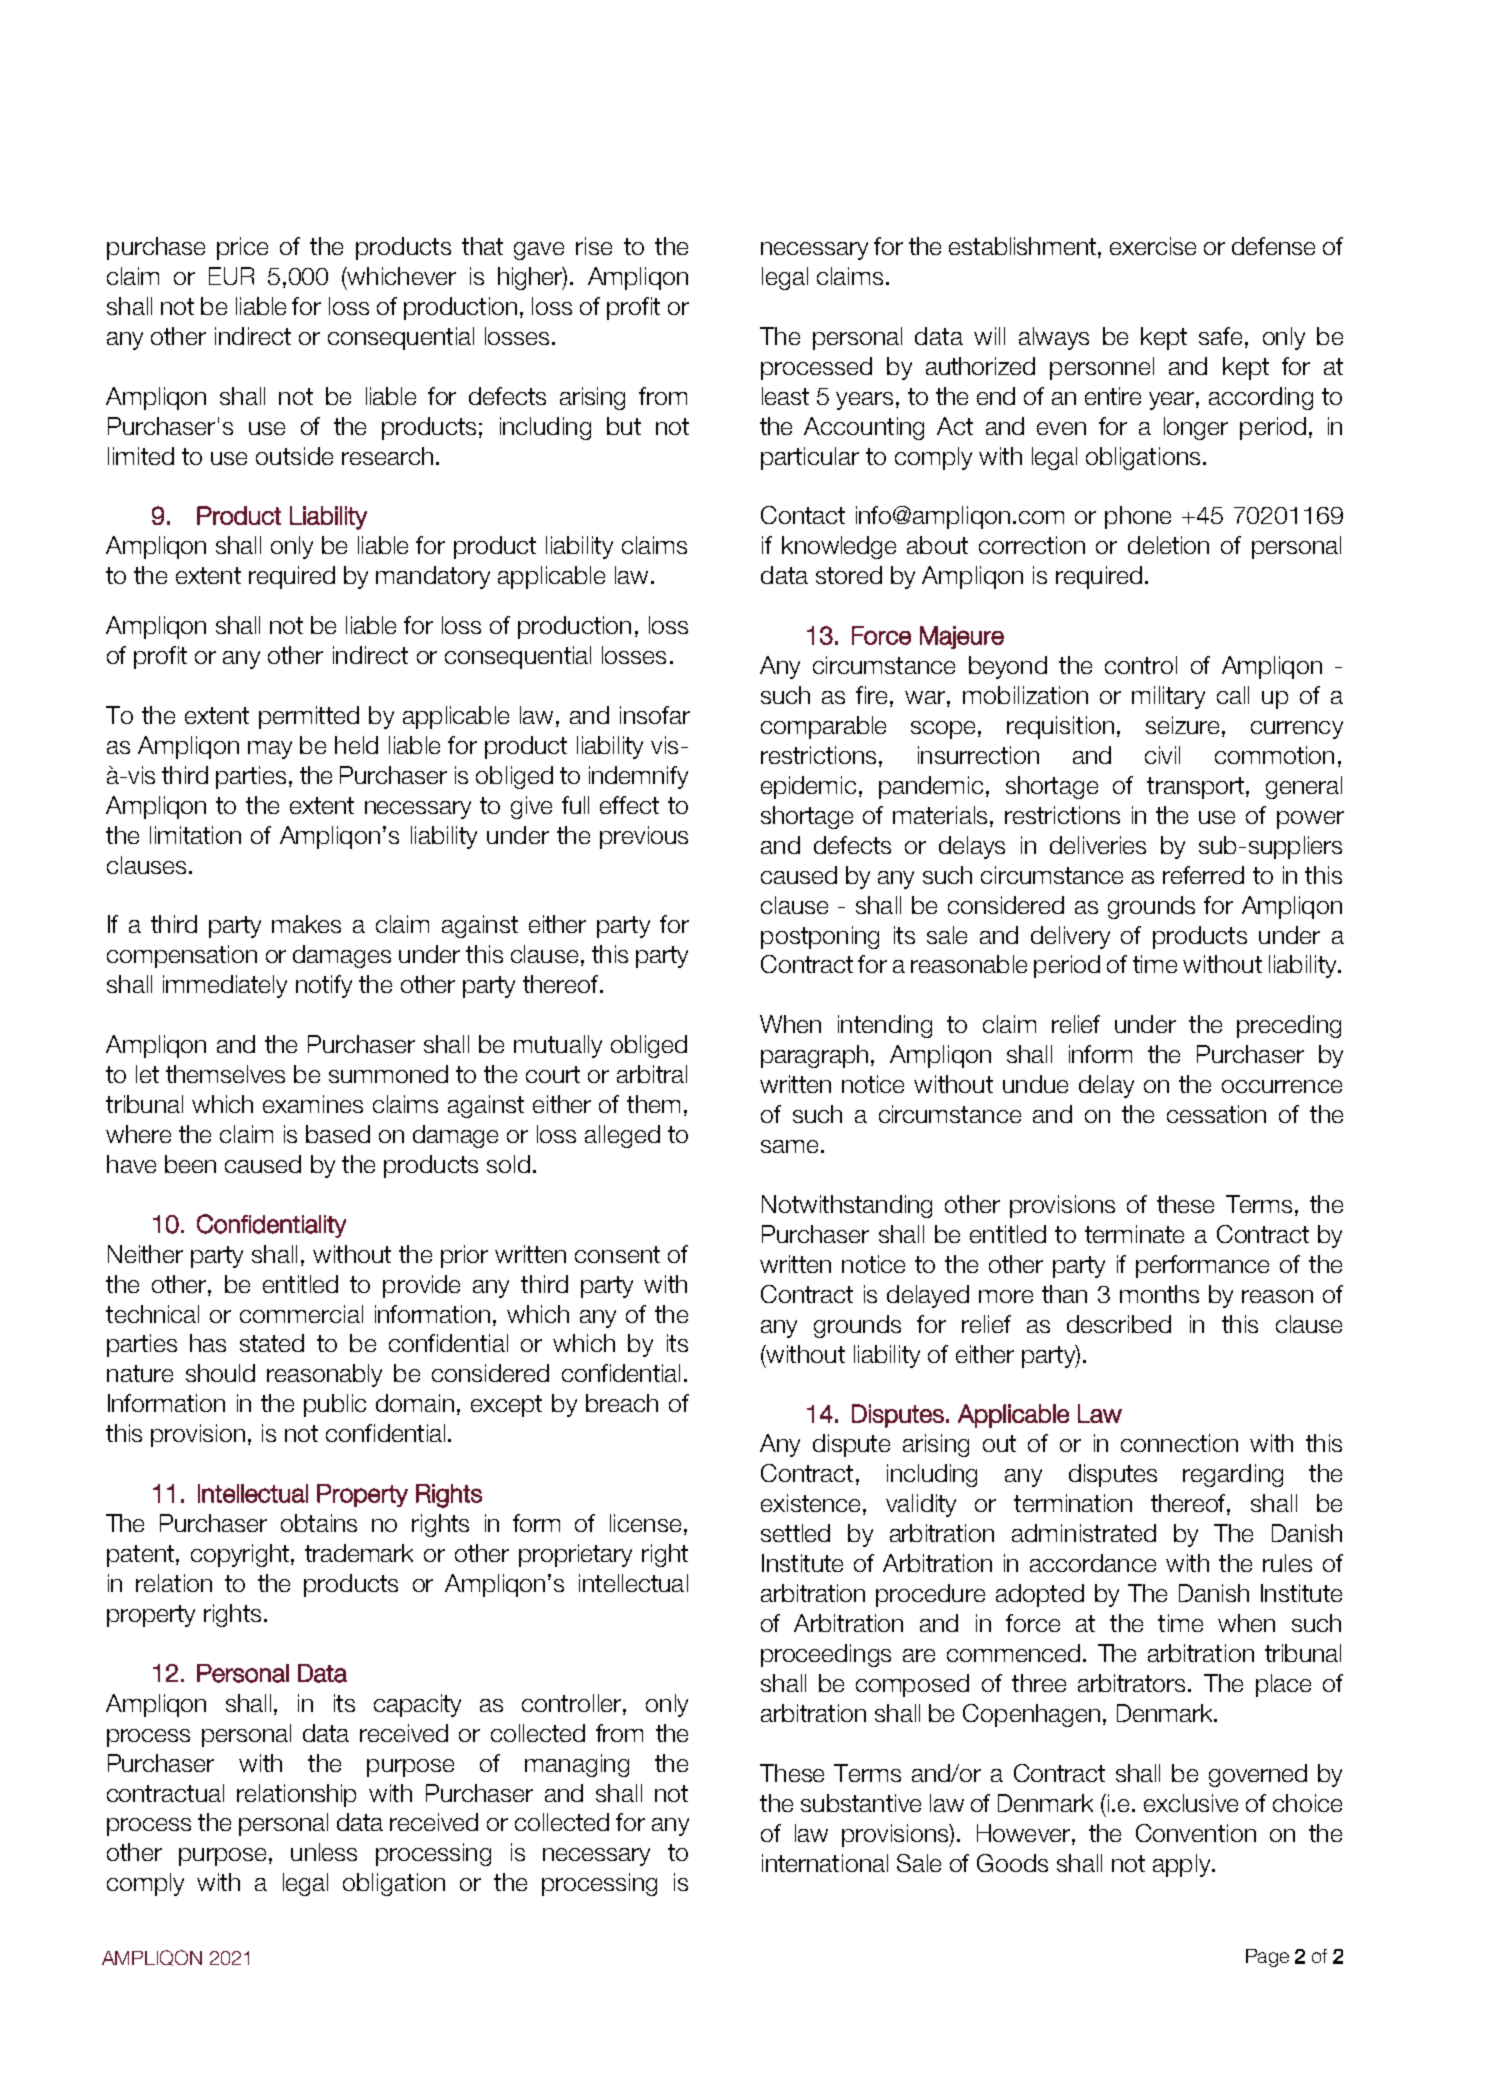  Describe the element at coordinates (644, 837) in the screenshot. I see `previous` at that location.
